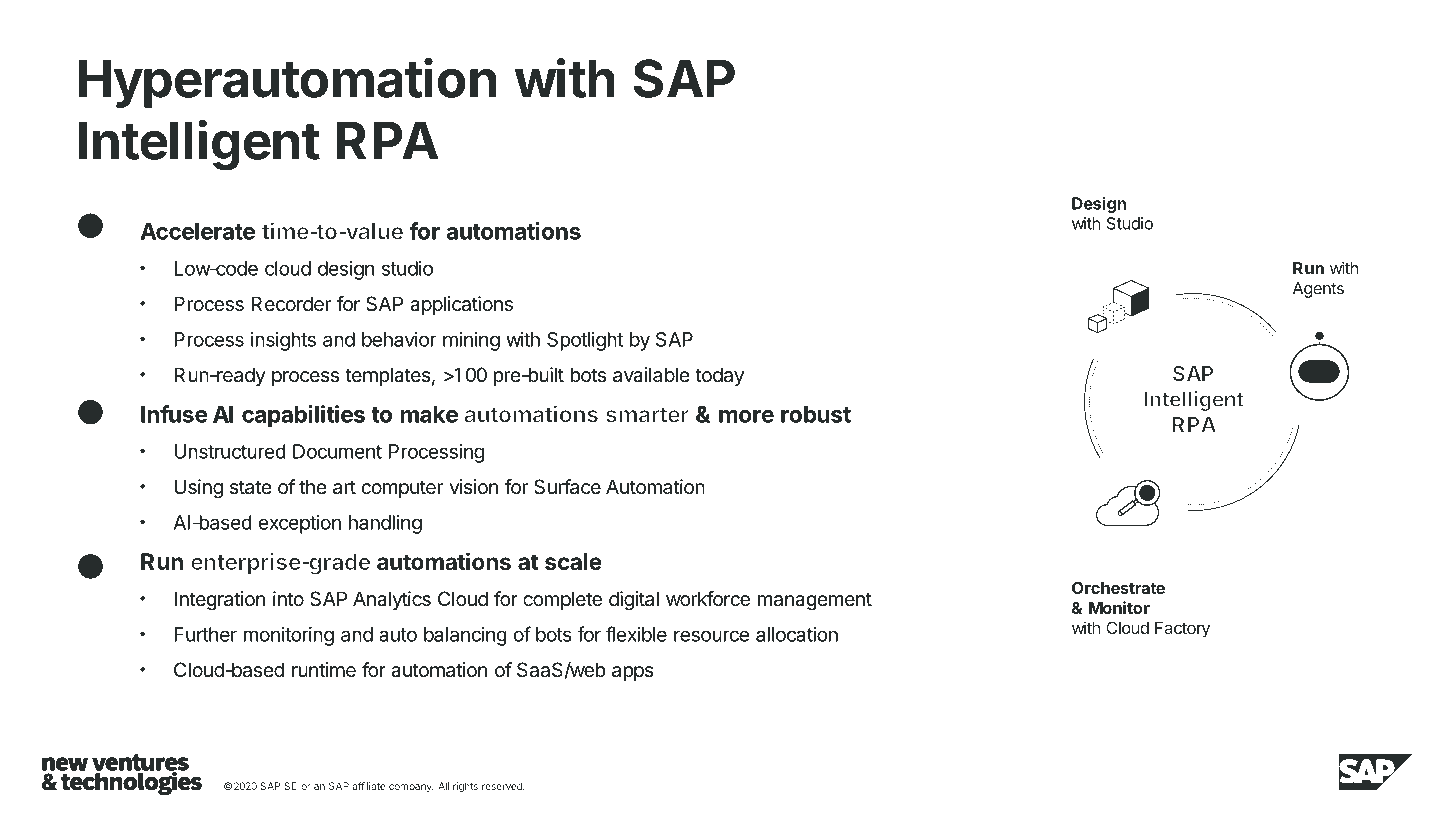 Image resolution: width=1456 pixels, height=819 pixels. What do you see at coordinates (711, 636) in the page?
I see `resource` at bounding box center [711, 636].
